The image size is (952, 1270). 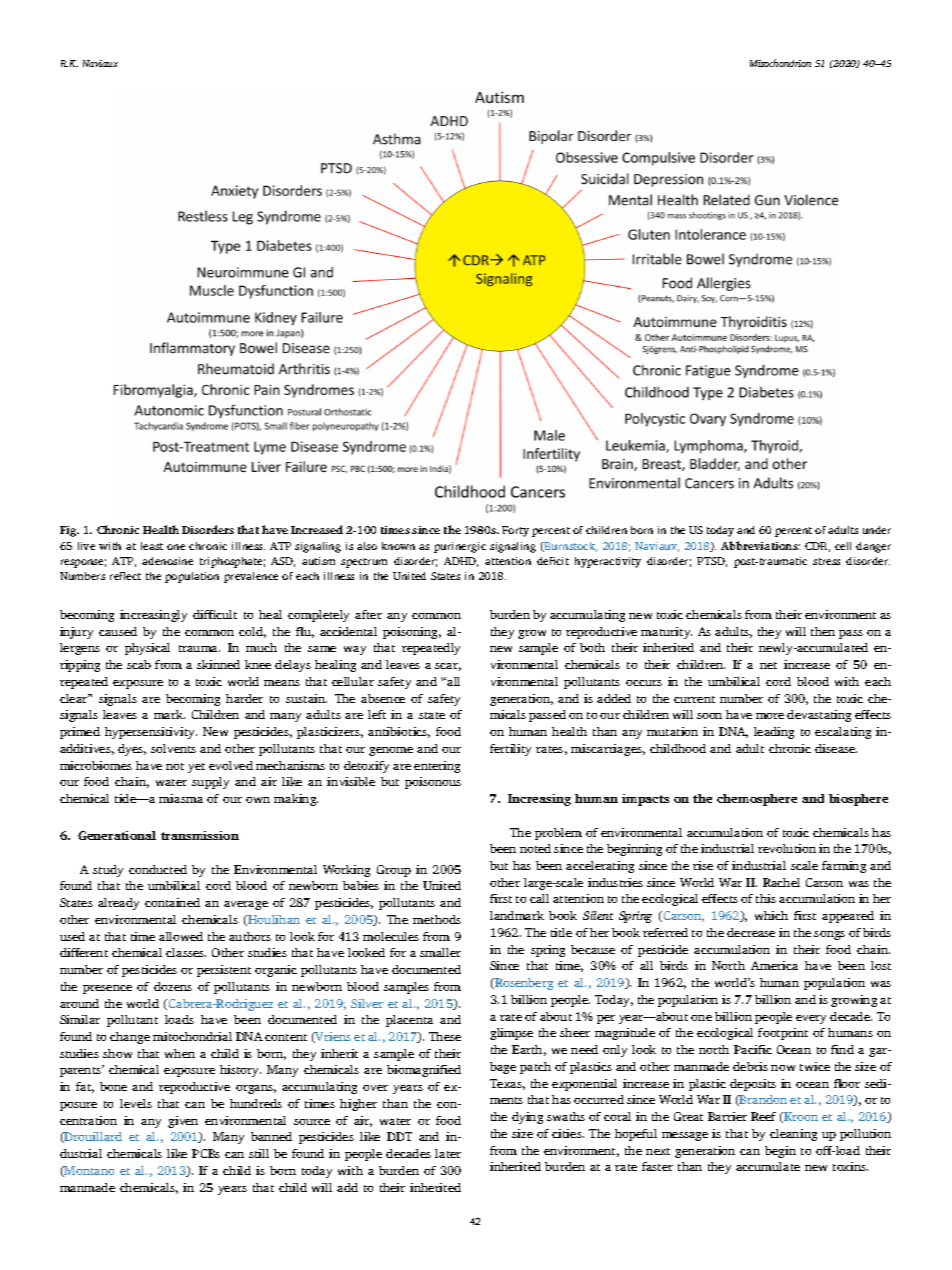 What do you see at coordinates (173, 748) in the page?
I see `solvents` at bounding box center [173, 748].
